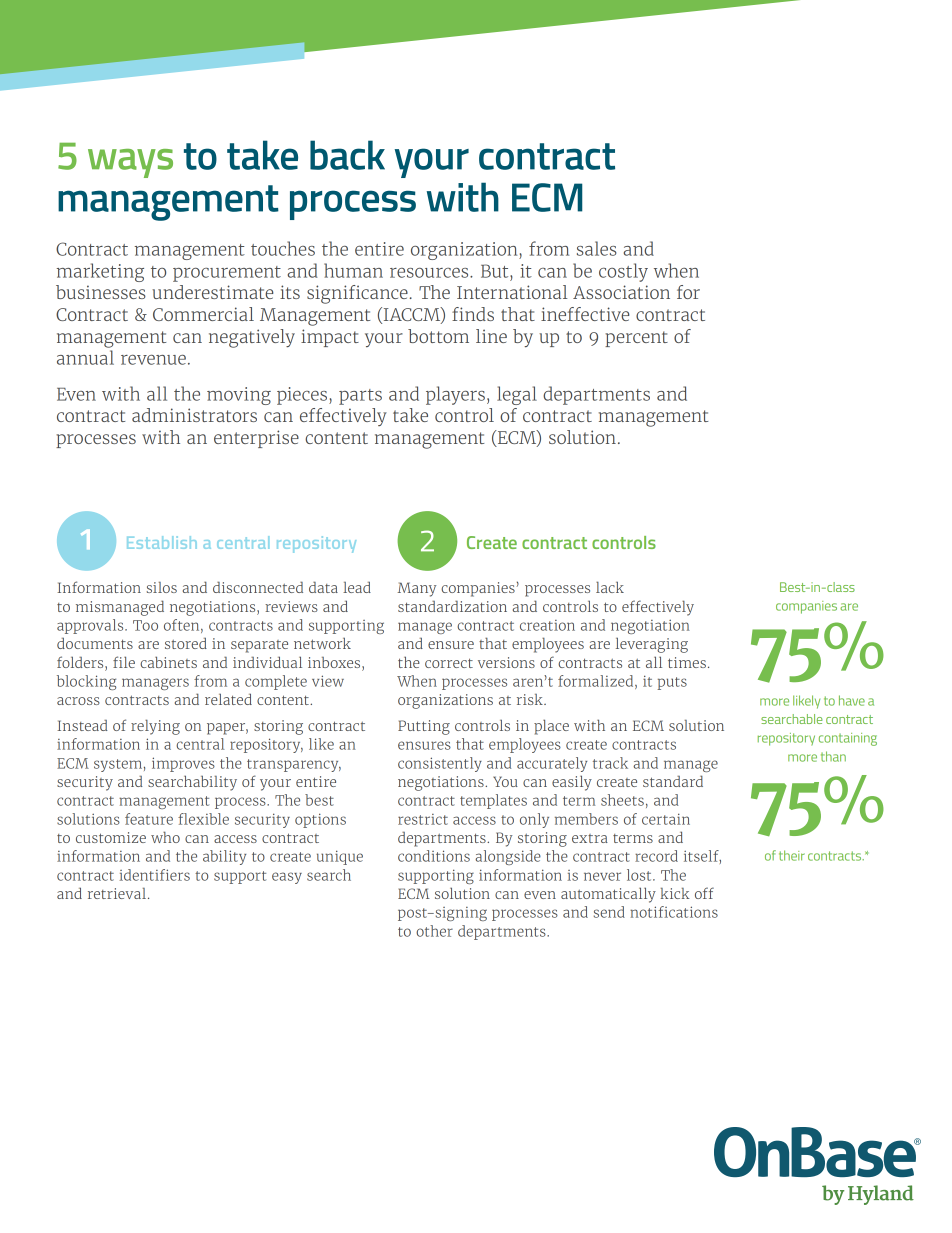 Image resolution: width=952 pixels, height=1233 pixels. Describe the element at coordinates (491, 336) in the page. I see `line` at that location.
